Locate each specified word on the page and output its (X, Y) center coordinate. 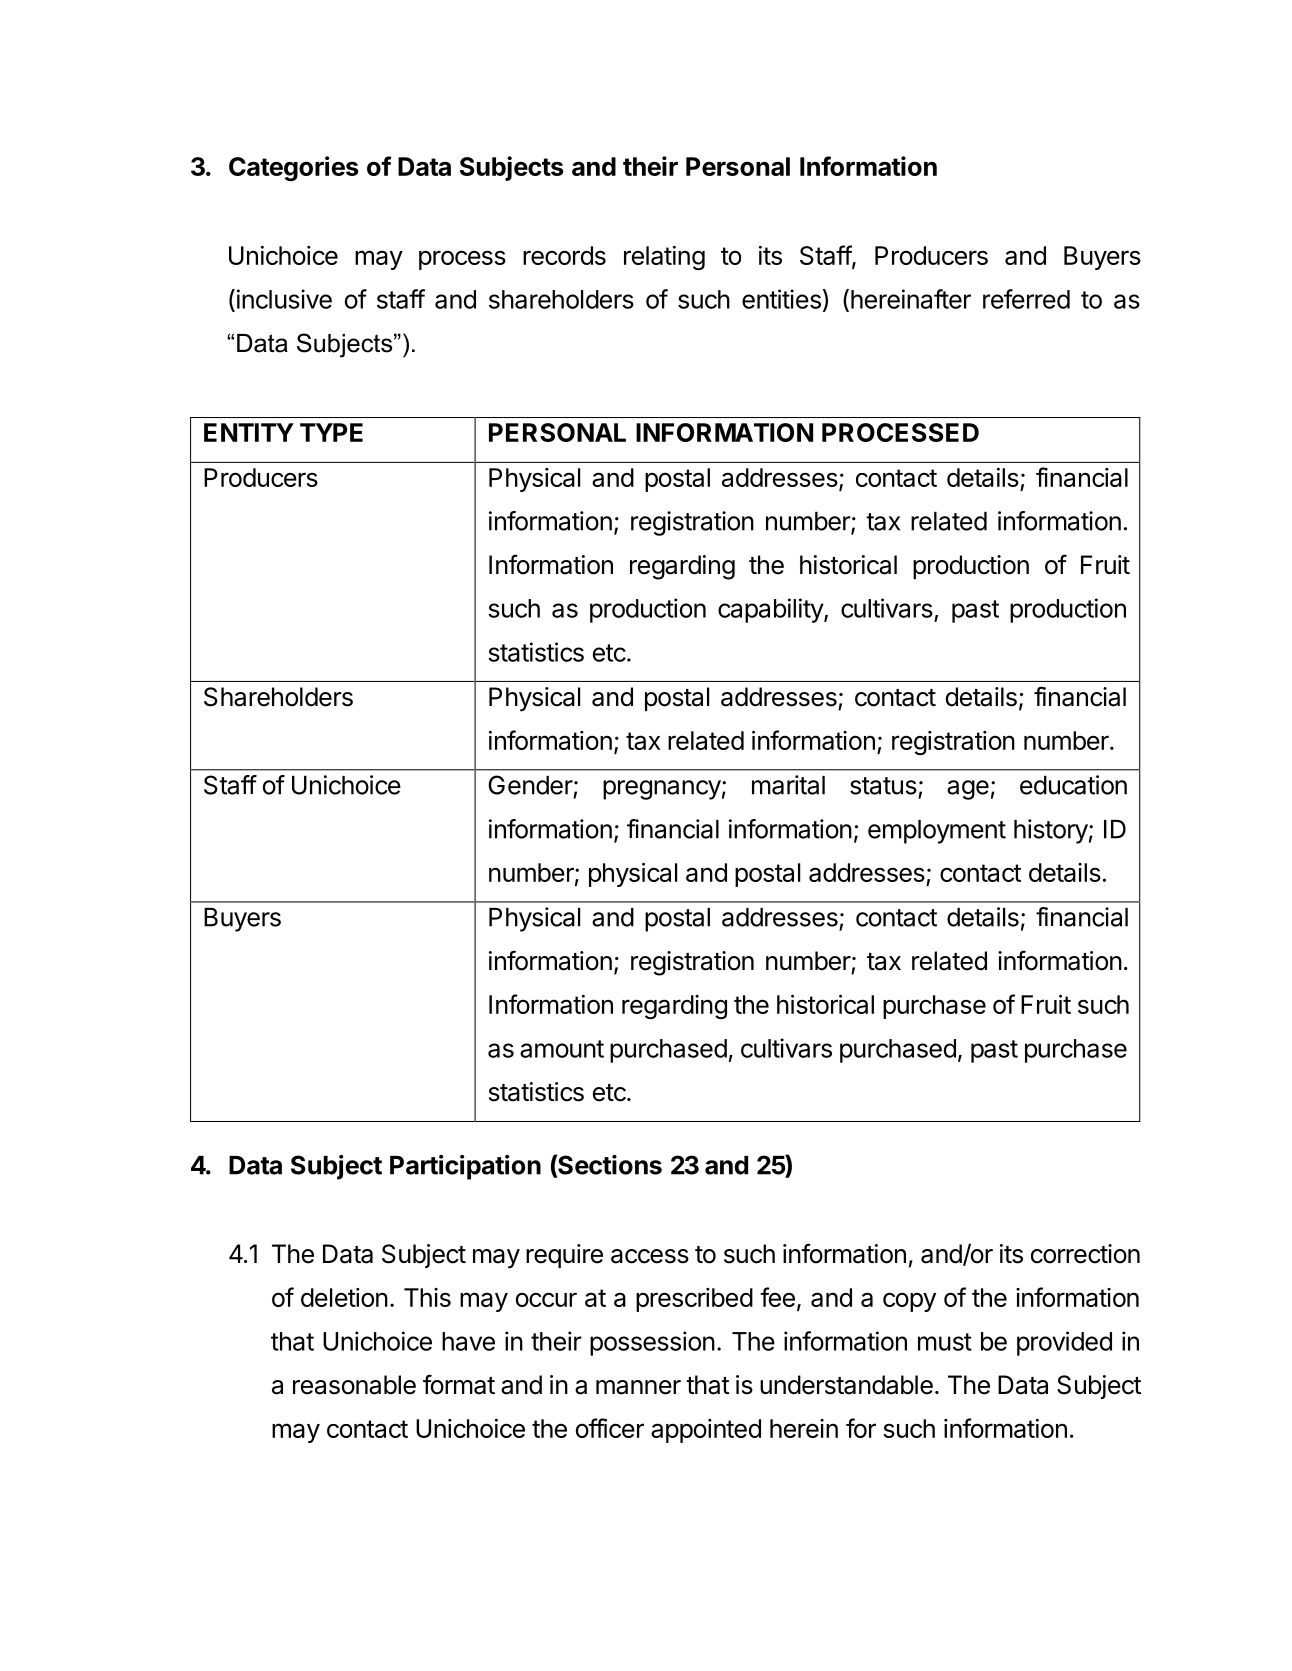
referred (1026, 299)
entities (781, 299)
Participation (465, 1167)
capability (771, 610)
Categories (294, 168)
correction (1085, 1254)
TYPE (331, 432)
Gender (530, 785)
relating (664, 258)
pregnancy (662, 790)
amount (562, 1049)
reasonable (354, 1385)
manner (638, 1387)
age (968, 790)
